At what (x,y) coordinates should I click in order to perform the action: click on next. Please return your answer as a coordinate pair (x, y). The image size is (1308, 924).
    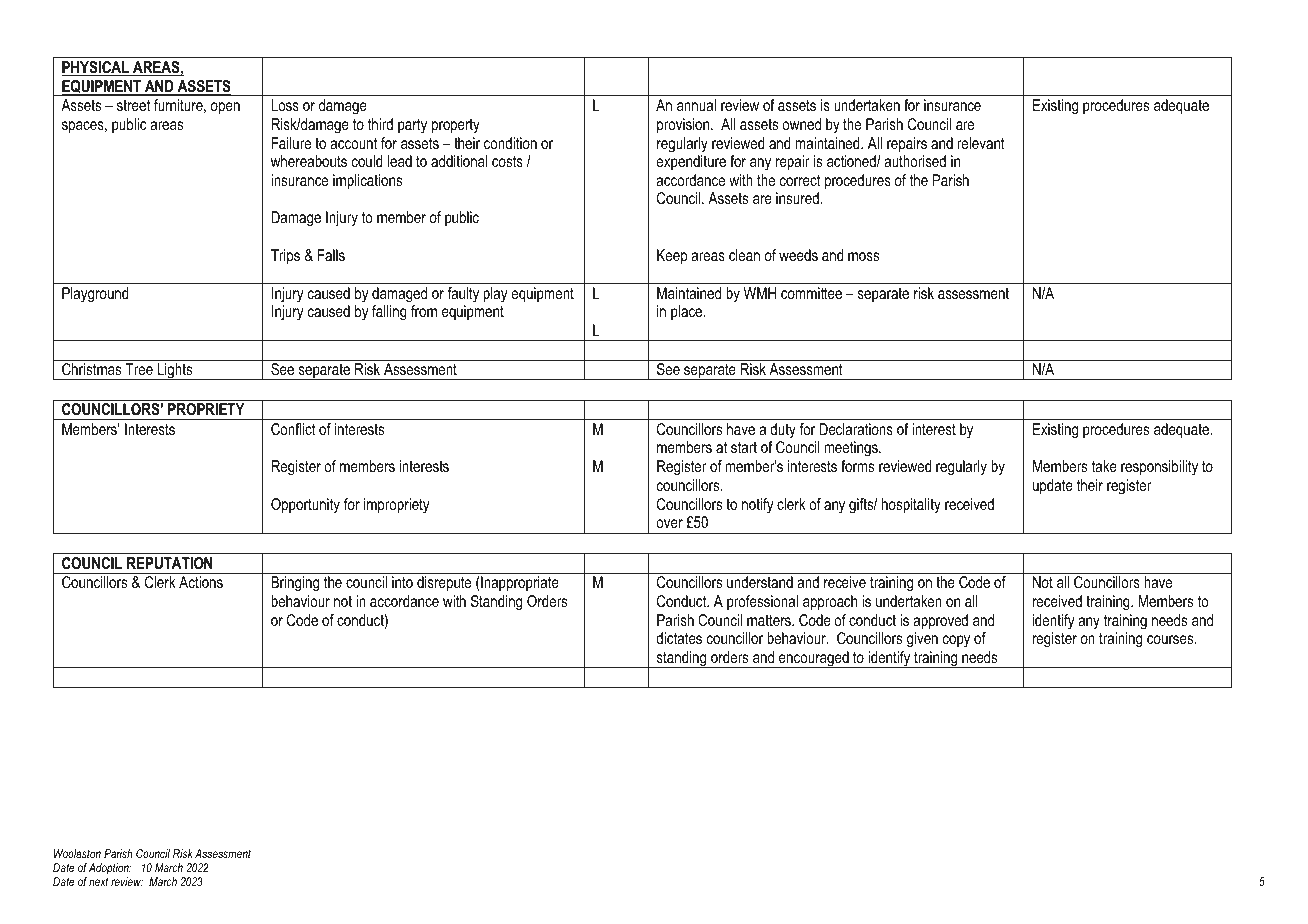
    Looking at the image, I should click on (98, 881).
